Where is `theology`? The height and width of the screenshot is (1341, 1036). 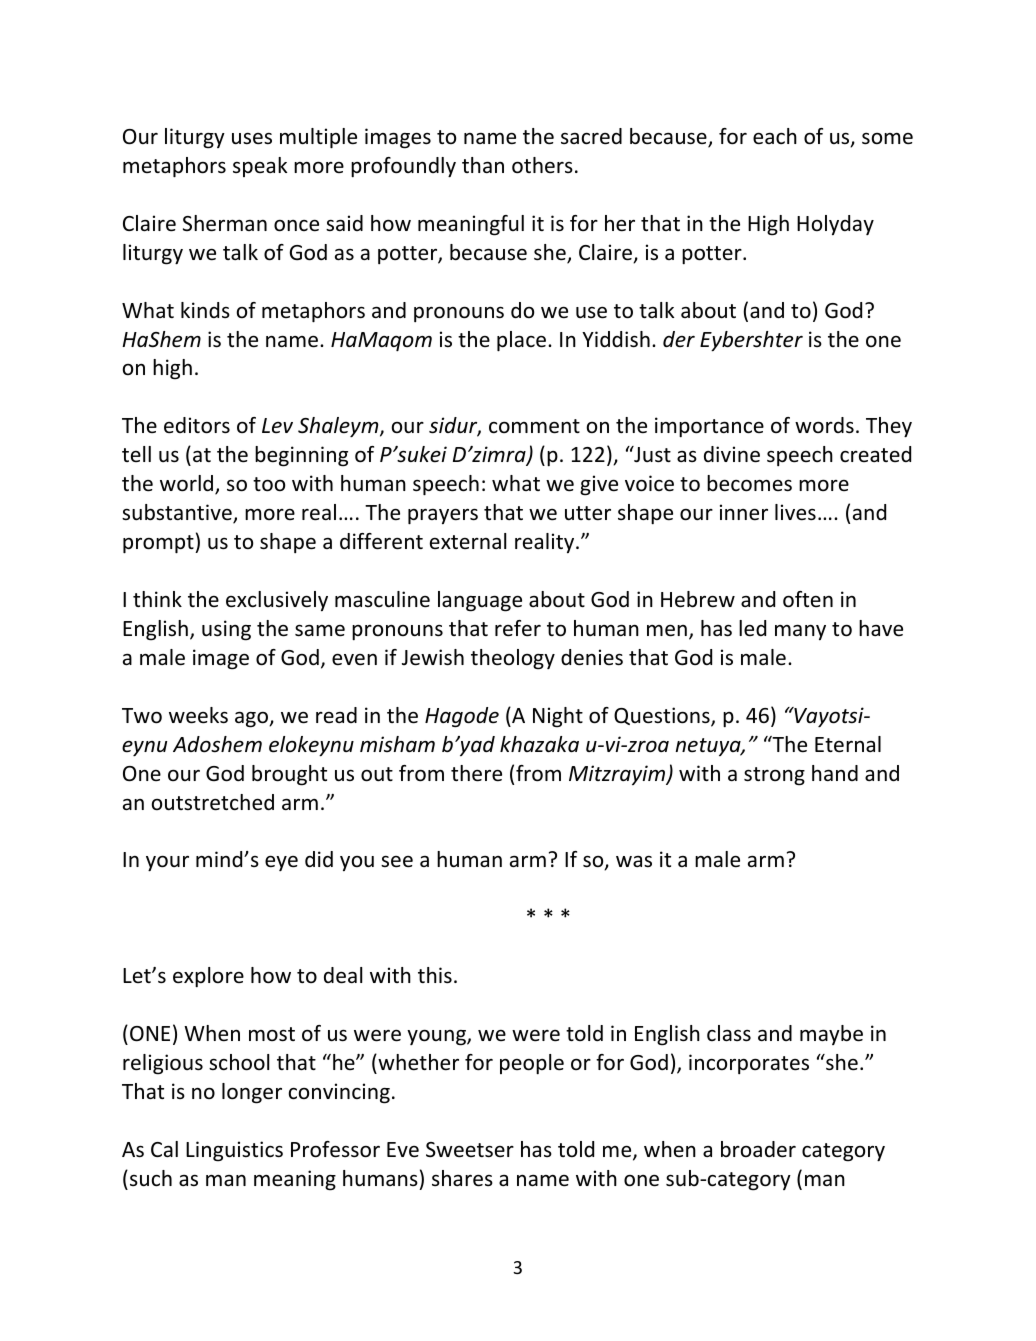 theology is located at coordinates (513, 659).
